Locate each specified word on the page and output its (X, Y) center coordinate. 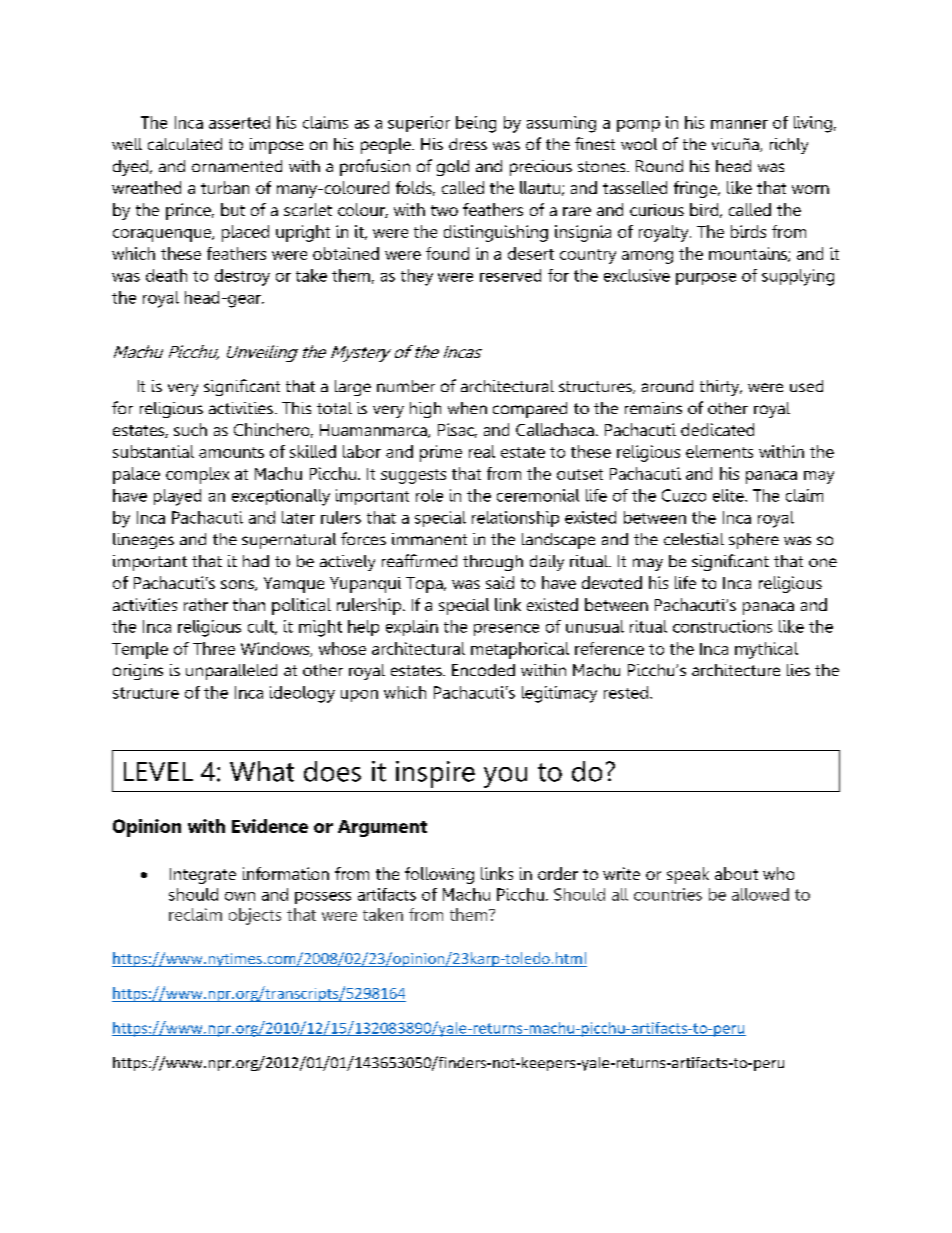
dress (468, 144)
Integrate (203, 876)
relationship (515, 519)
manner (739, 124)
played (177, 497)
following (439, 875)
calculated (185, 144)
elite (729, 495)
